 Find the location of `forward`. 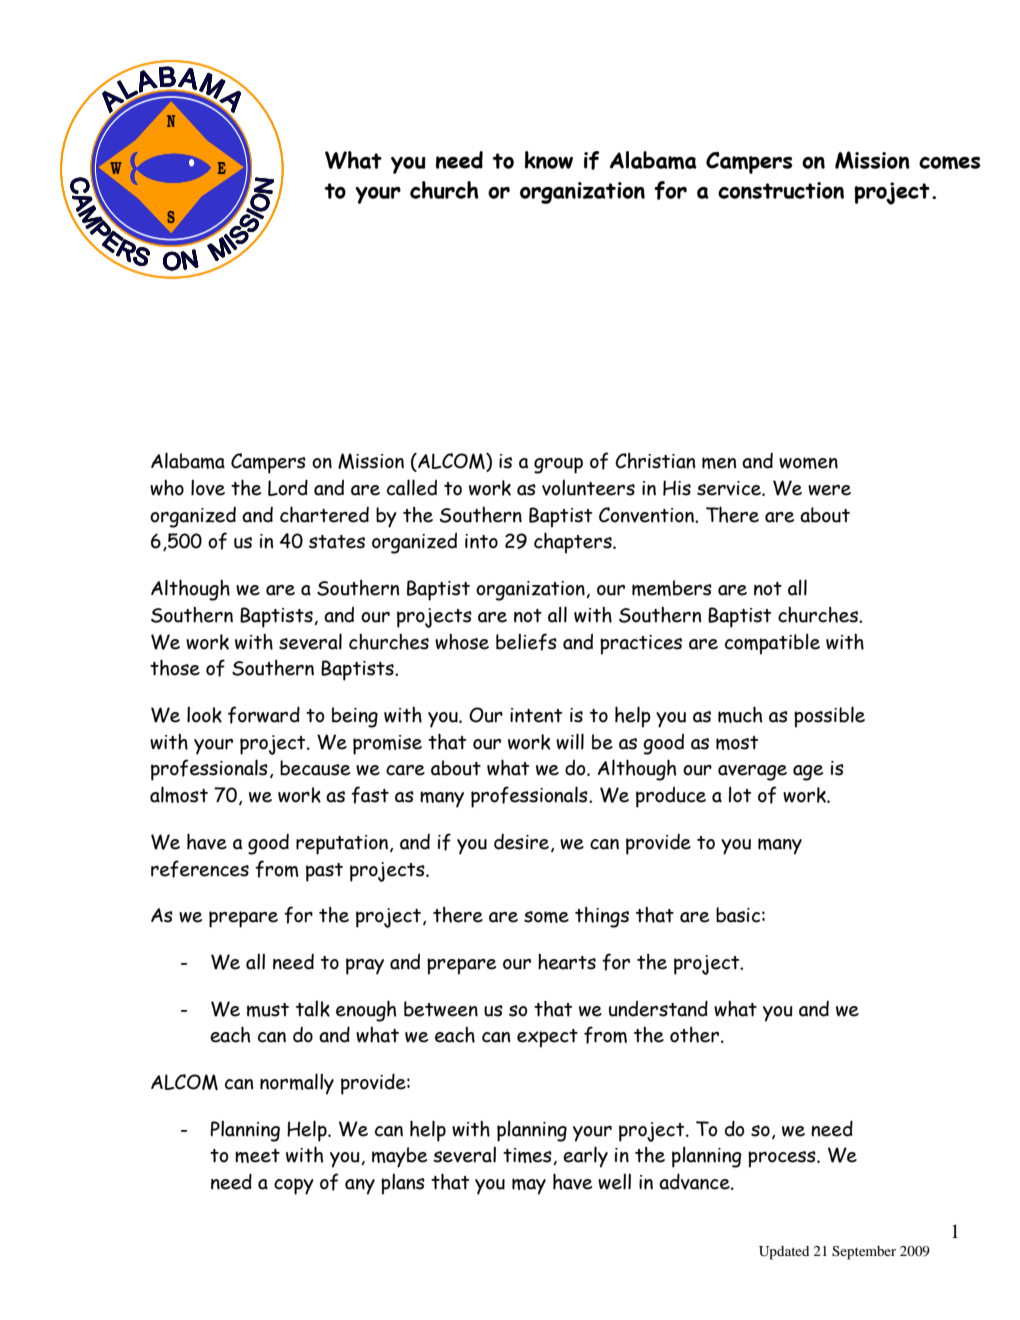

forward is located at coordinates (264, 715).
